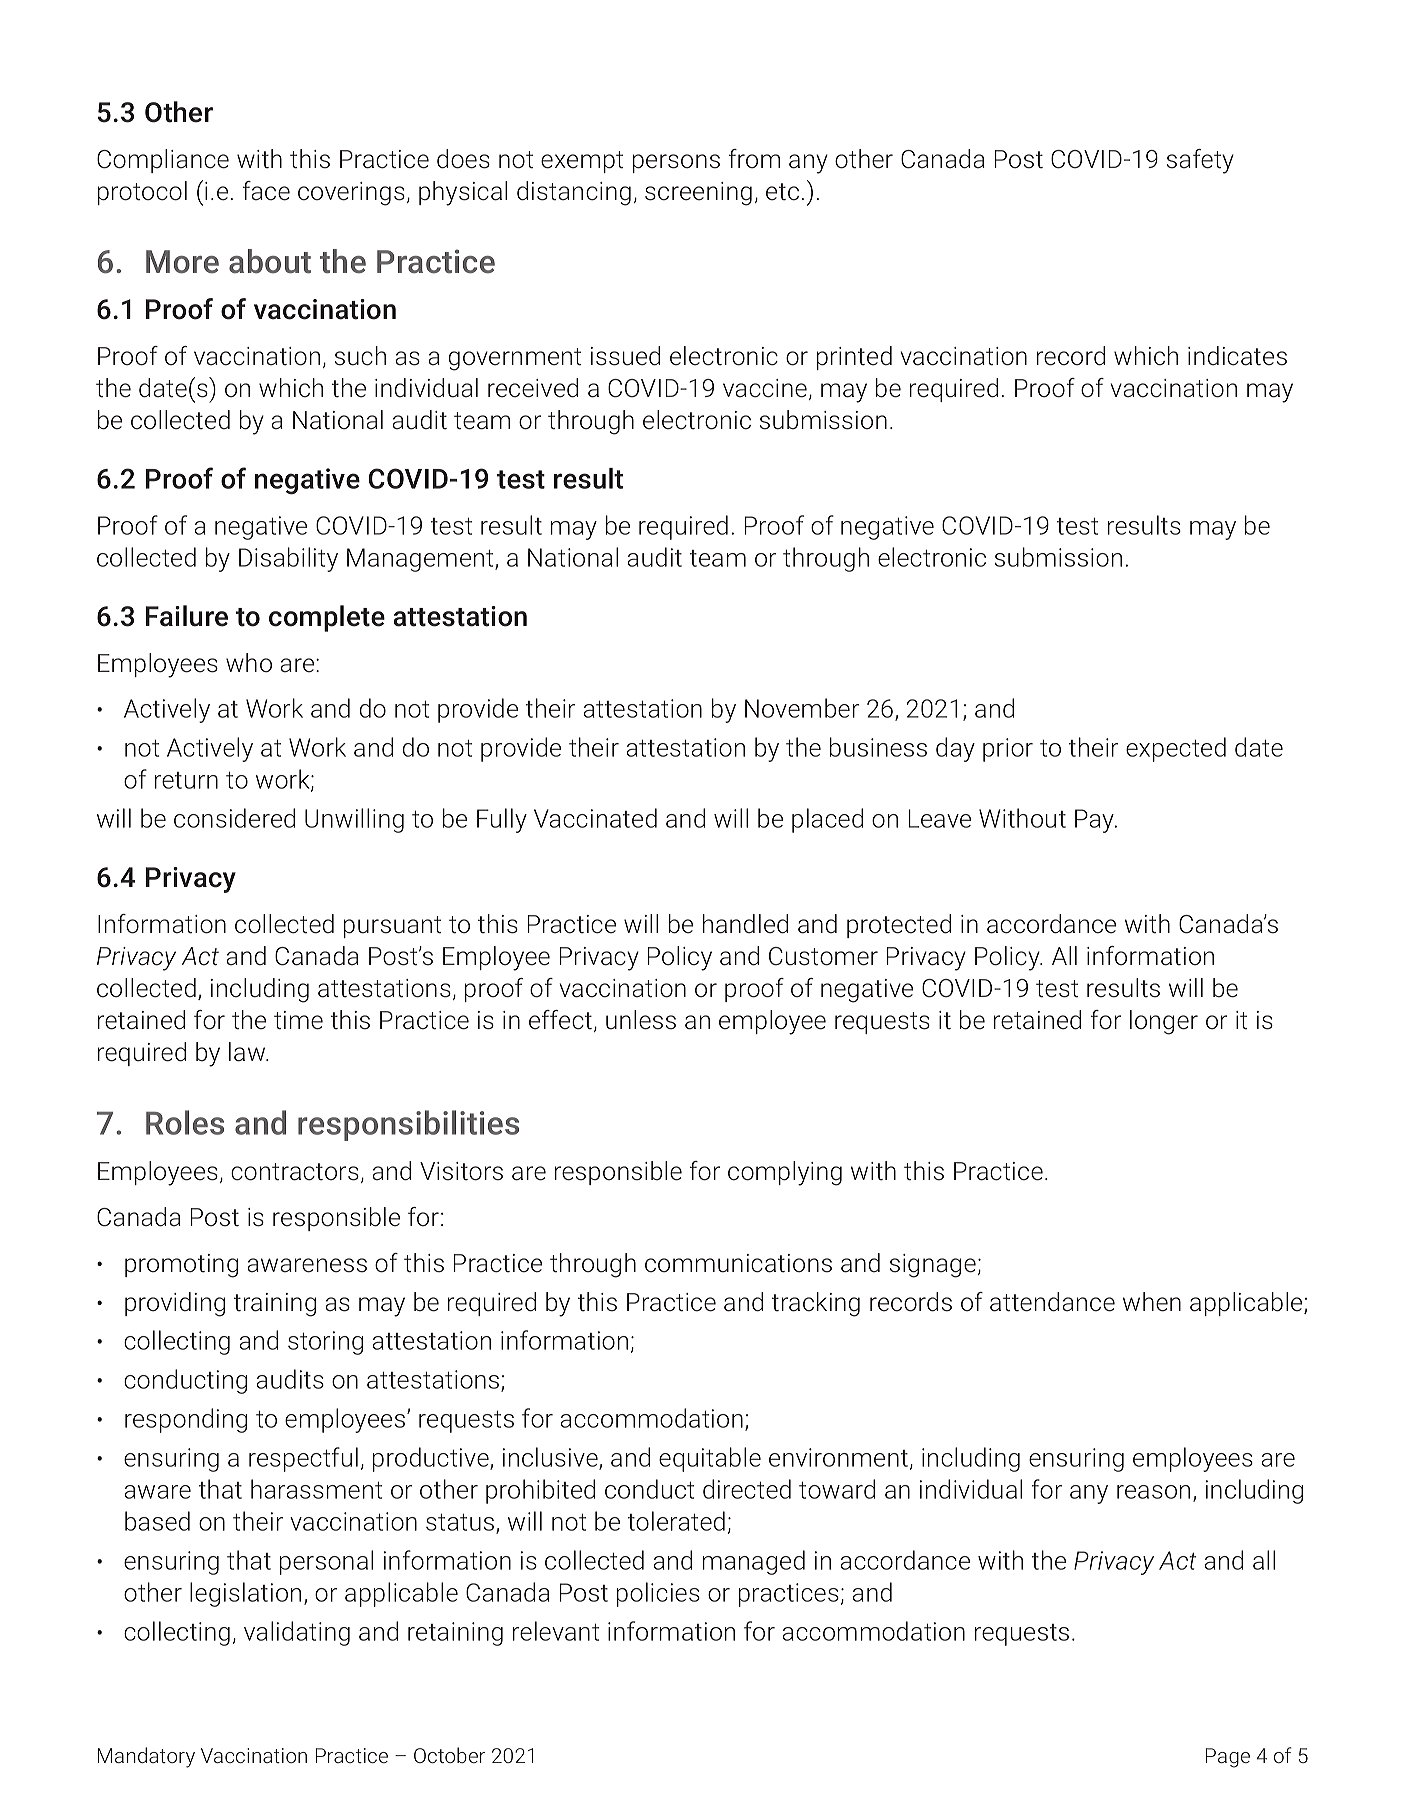 The image size is (1402, 1814). Describe the element at coordinates (658, 1594) in the screenshot. I see `policies` at that location.
